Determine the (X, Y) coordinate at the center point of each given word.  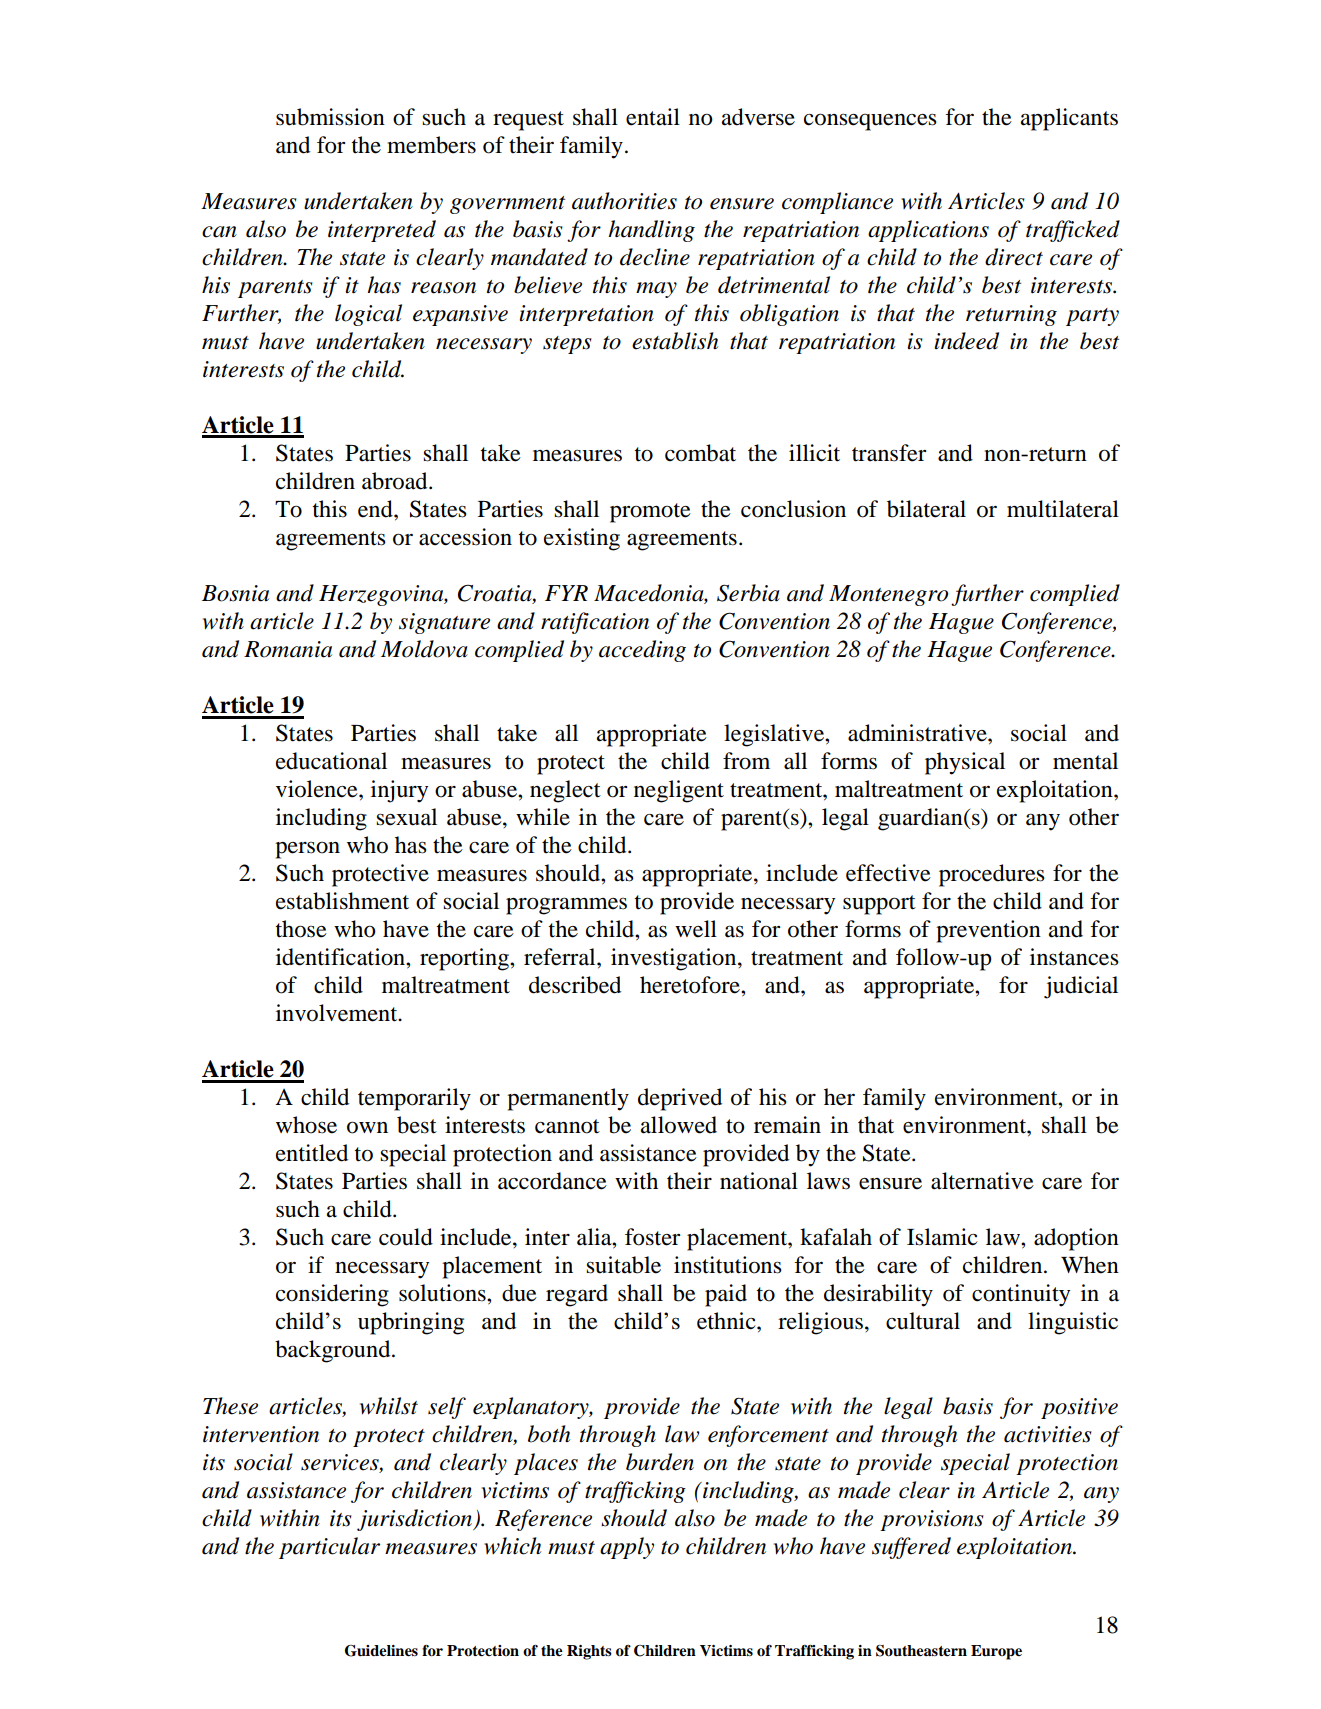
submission (330, 117)
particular (329, 1548)
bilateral (926, 509)
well (696, 929)
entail (653, 117)
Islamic (942, 1237)
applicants (1069, 119)
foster (652, 1237)
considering (332, 1295)
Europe (996, 1652)
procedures (992, 875)
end (376, 509)
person (307, 850)
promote (650, 513)
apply (627, 1548)
